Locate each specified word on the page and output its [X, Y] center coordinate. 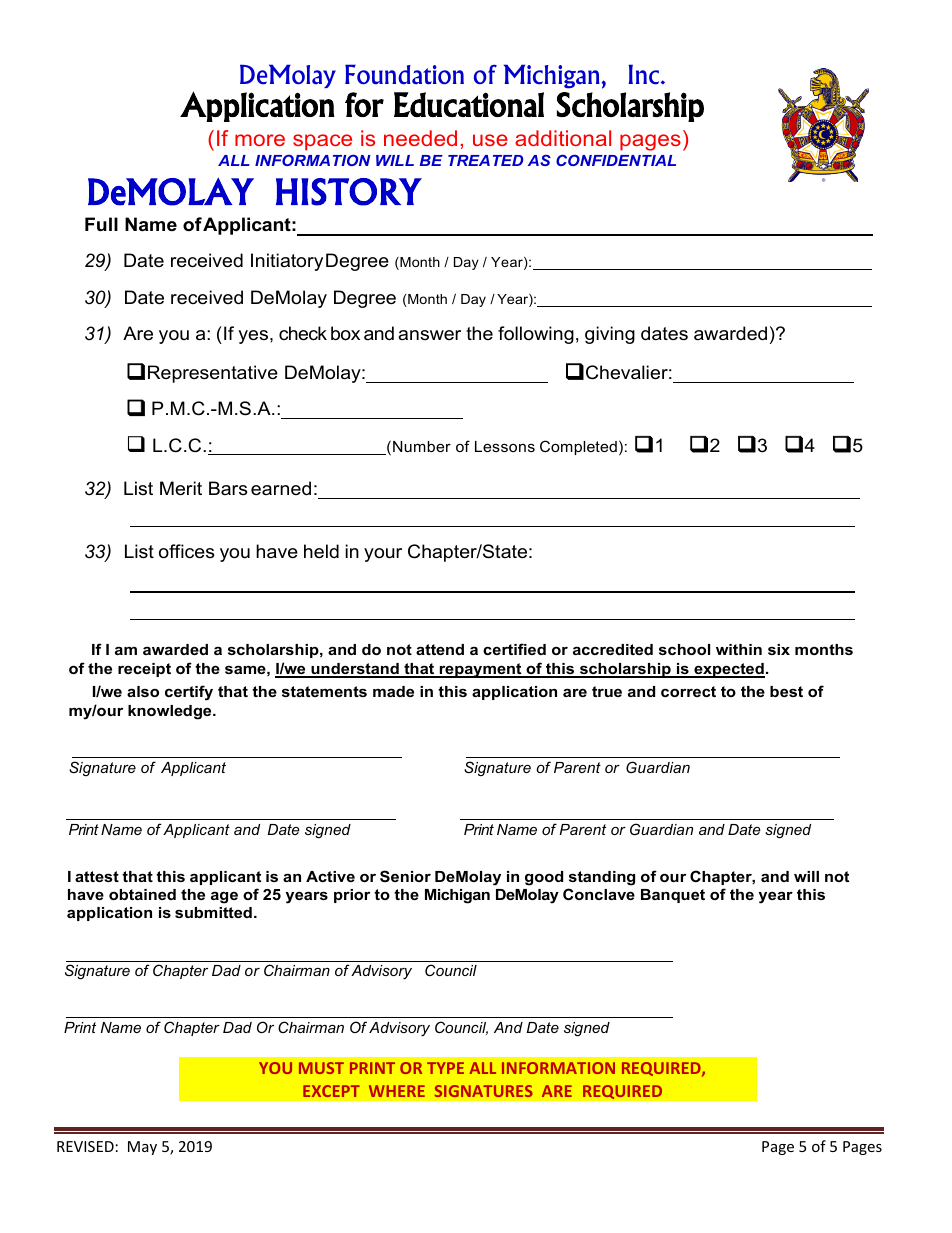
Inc [645, 74]
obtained [142, 894]
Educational [469, 104]
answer [429, 335]
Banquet [673, 896]
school [684, 649]
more [260, 140]
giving [610, 335]
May [142, 1148]
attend [440, 649]
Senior [405, 876]
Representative [213, 374]
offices [187, 551]
